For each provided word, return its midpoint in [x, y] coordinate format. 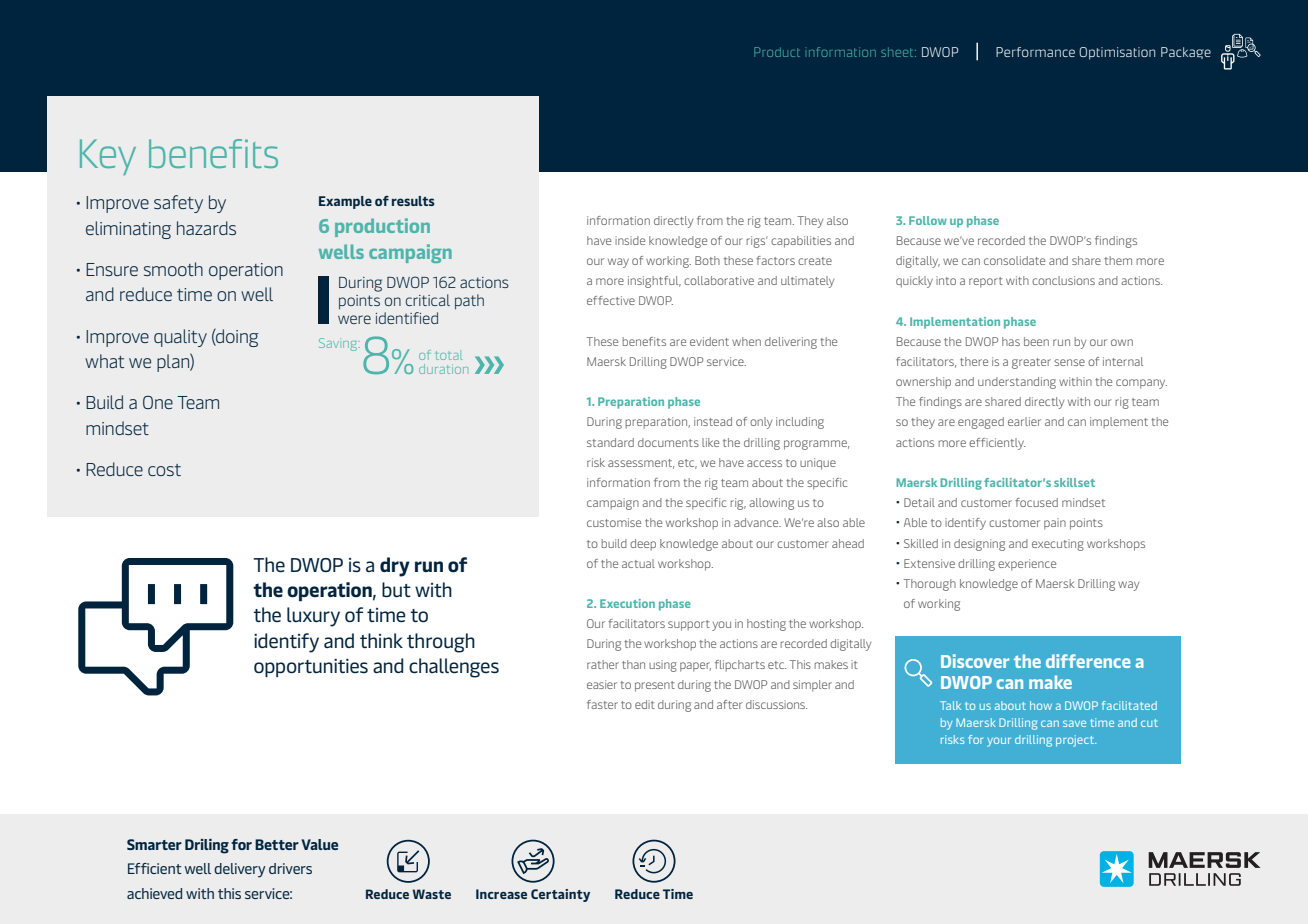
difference [1088, 661]
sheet [898, 52]
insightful [654, 282]
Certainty [560, 895]
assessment [641, 464]
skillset [1074, 482]
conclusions [1063, 280]
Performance [1035, 52]
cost [164, 470]
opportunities [311, 668]
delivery [240, 870]
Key [108, 157]
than [633, 664]
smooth [173, 269]
